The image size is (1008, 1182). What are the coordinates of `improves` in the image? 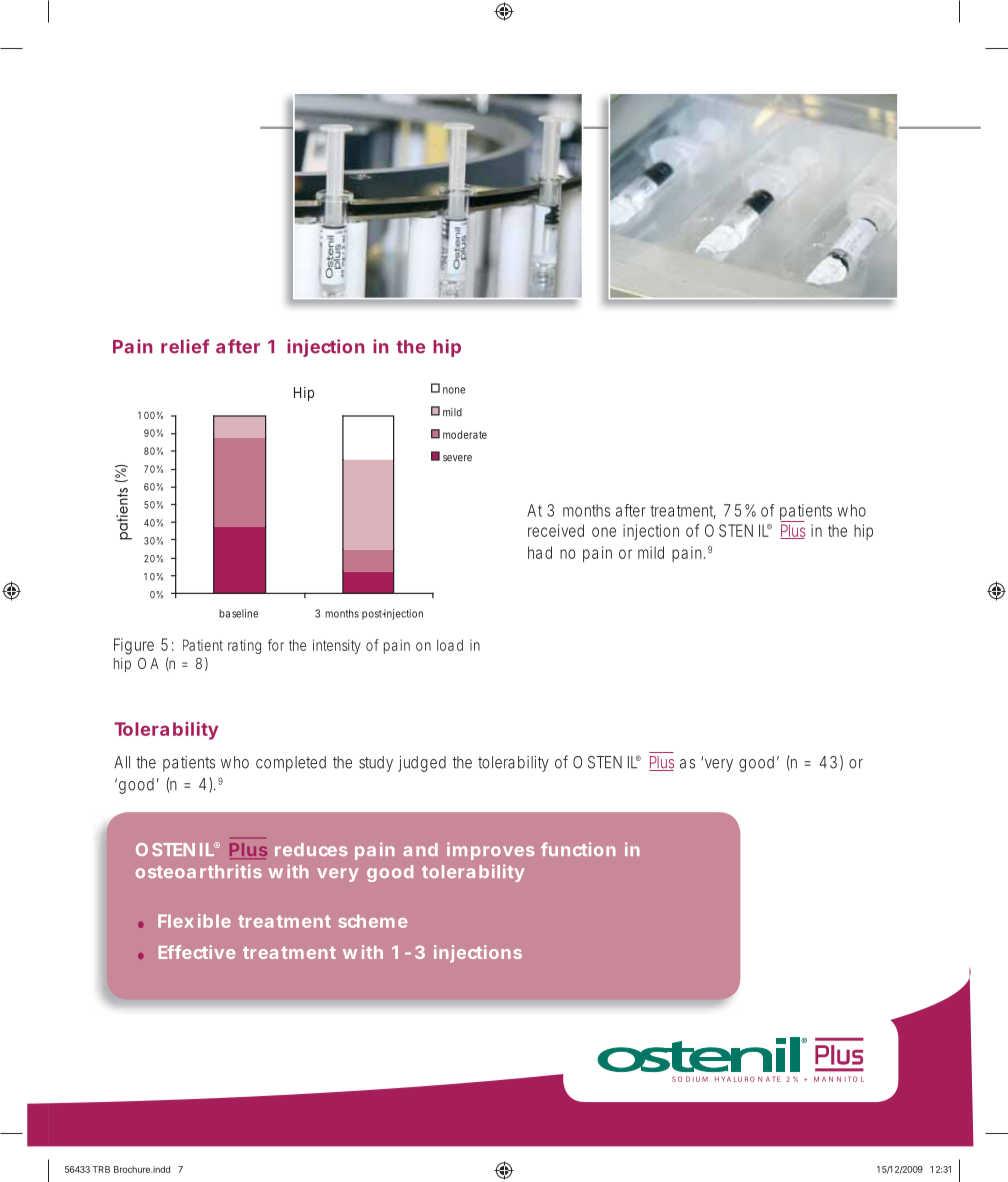 It's located at (490, 851).
